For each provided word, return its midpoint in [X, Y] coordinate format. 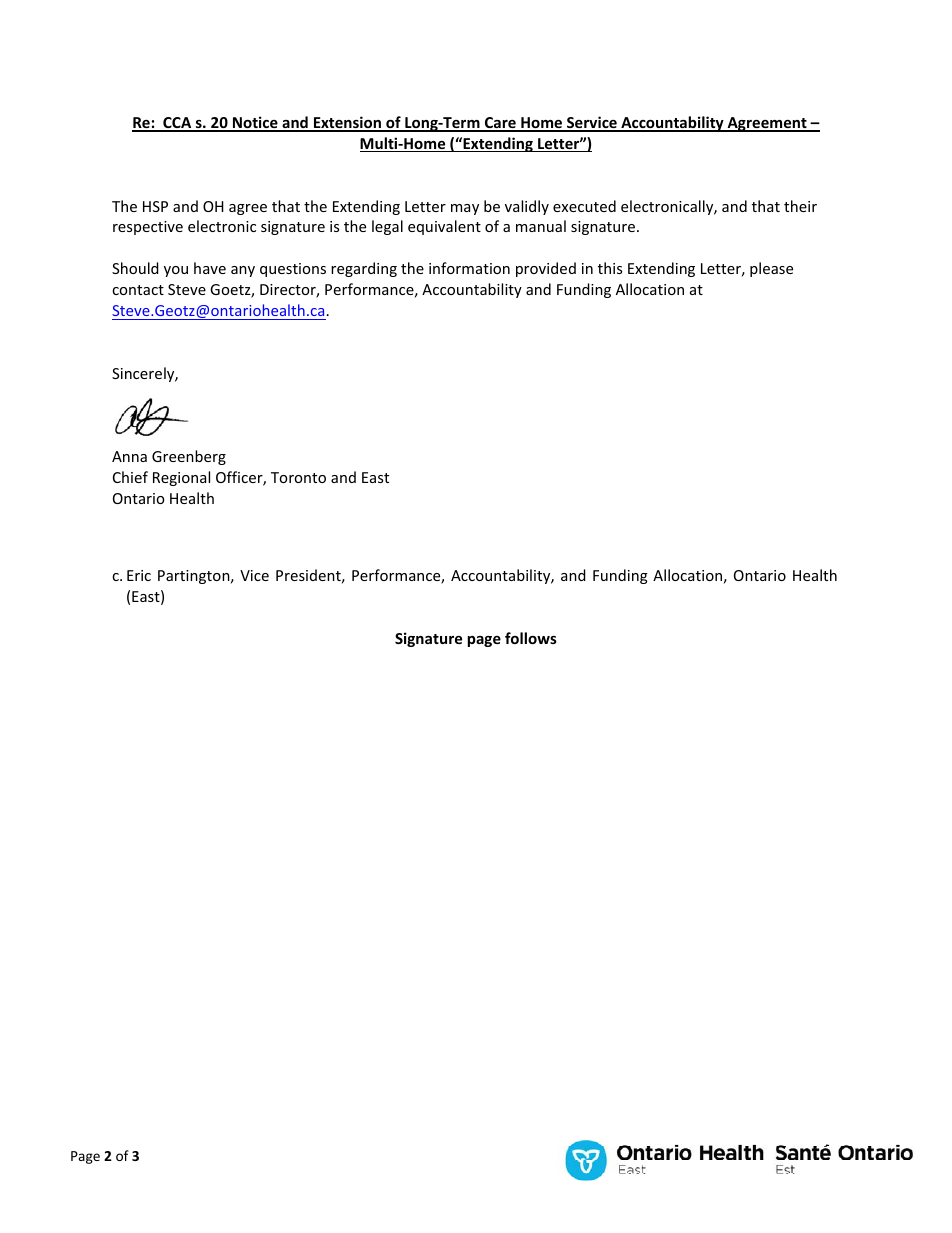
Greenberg [189, 457]
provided [546, 269]
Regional [181, 478]
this [610, 268]
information [469, 268]
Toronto [298, 477]
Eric [139, 575]
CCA [177, 124]
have [210, 268]
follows [531, 638]
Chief [130, 477]
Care [500, 124]
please [771, 269]
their [800, 206]
